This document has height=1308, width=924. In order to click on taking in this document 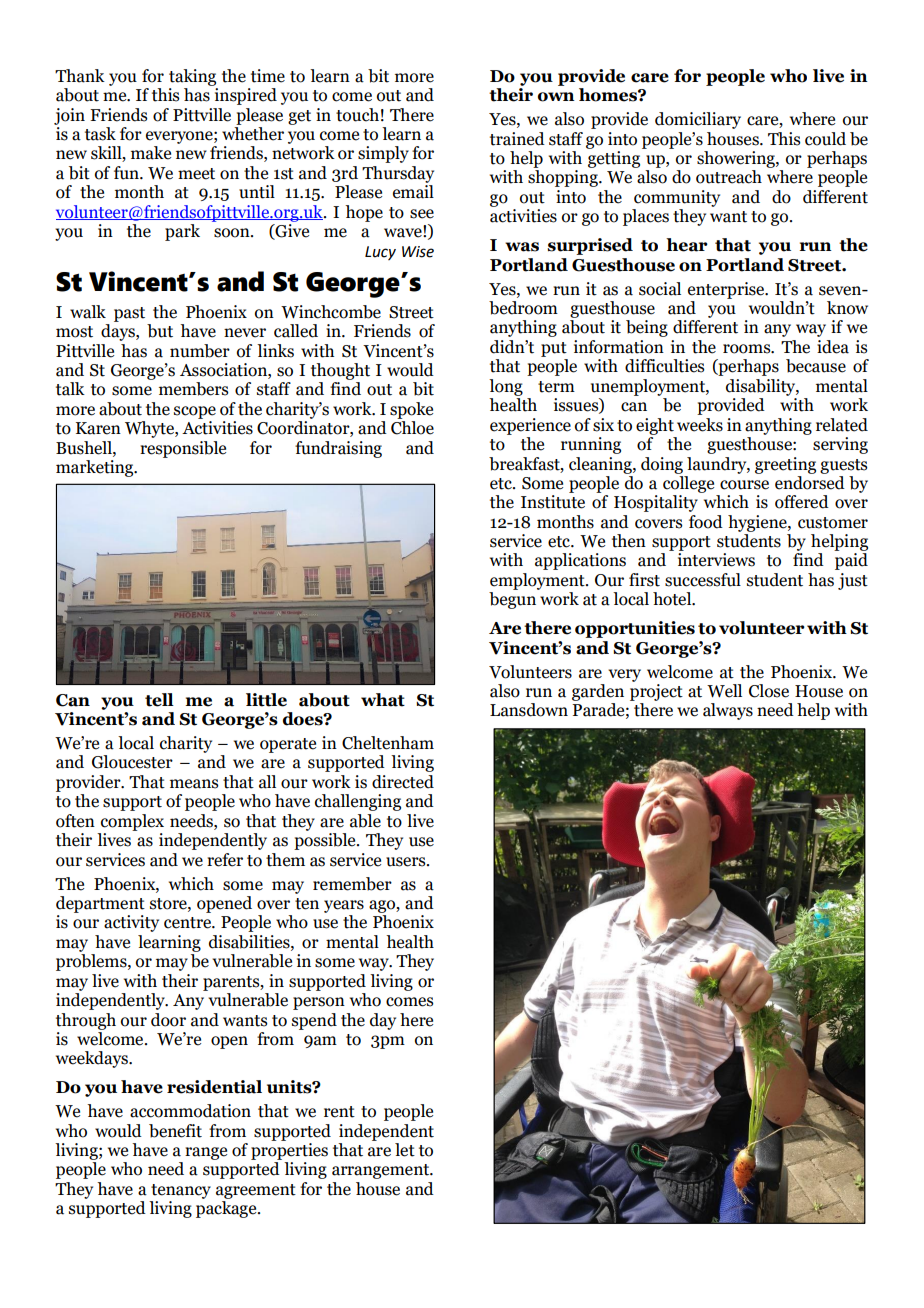, I will do `click(192, 77)`.
